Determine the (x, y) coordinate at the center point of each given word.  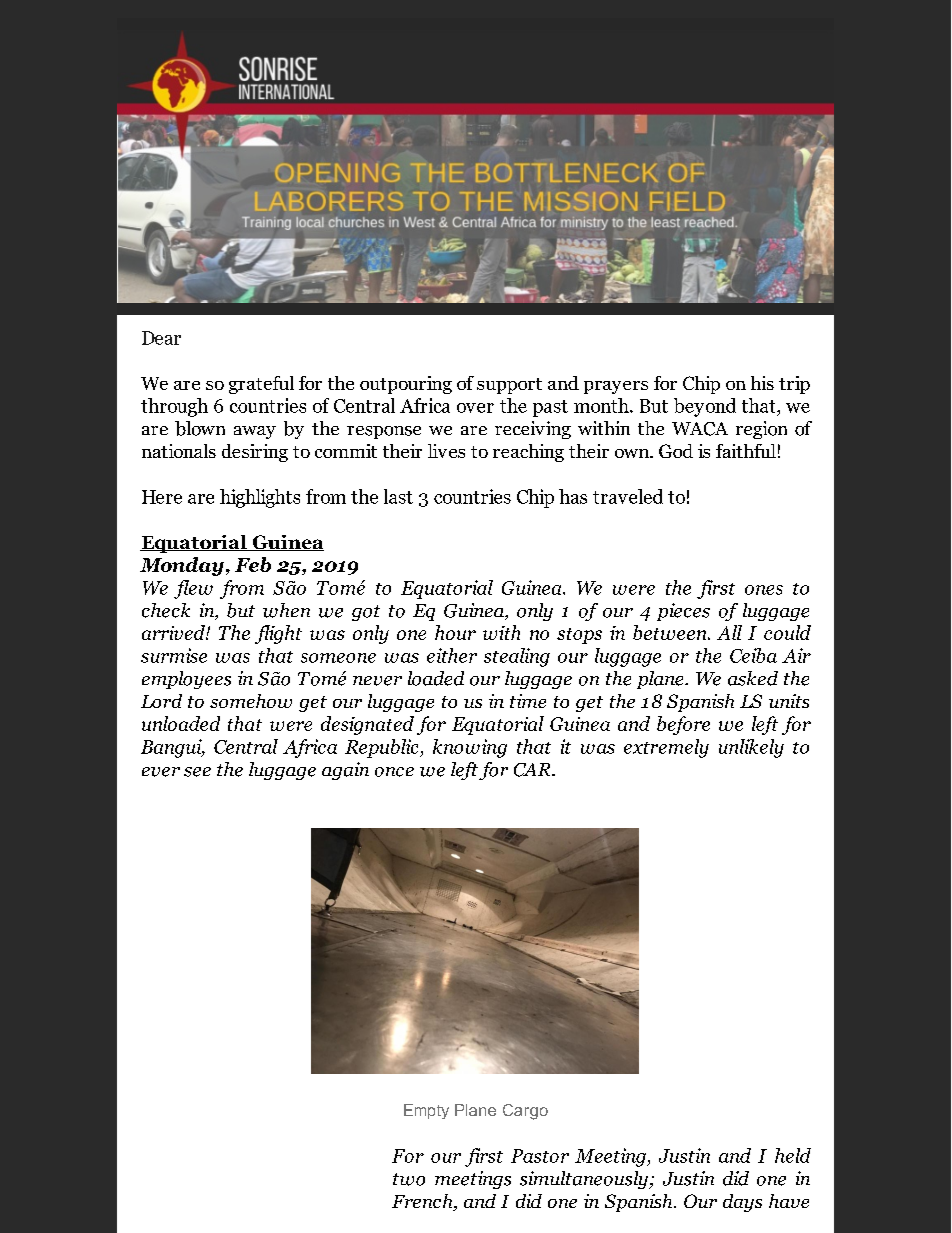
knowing (470, 748)
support (509, 386)
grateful (261, 385)
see (197, 772)
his (762, 383)
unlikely (751, 748)
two (409, 1179)
